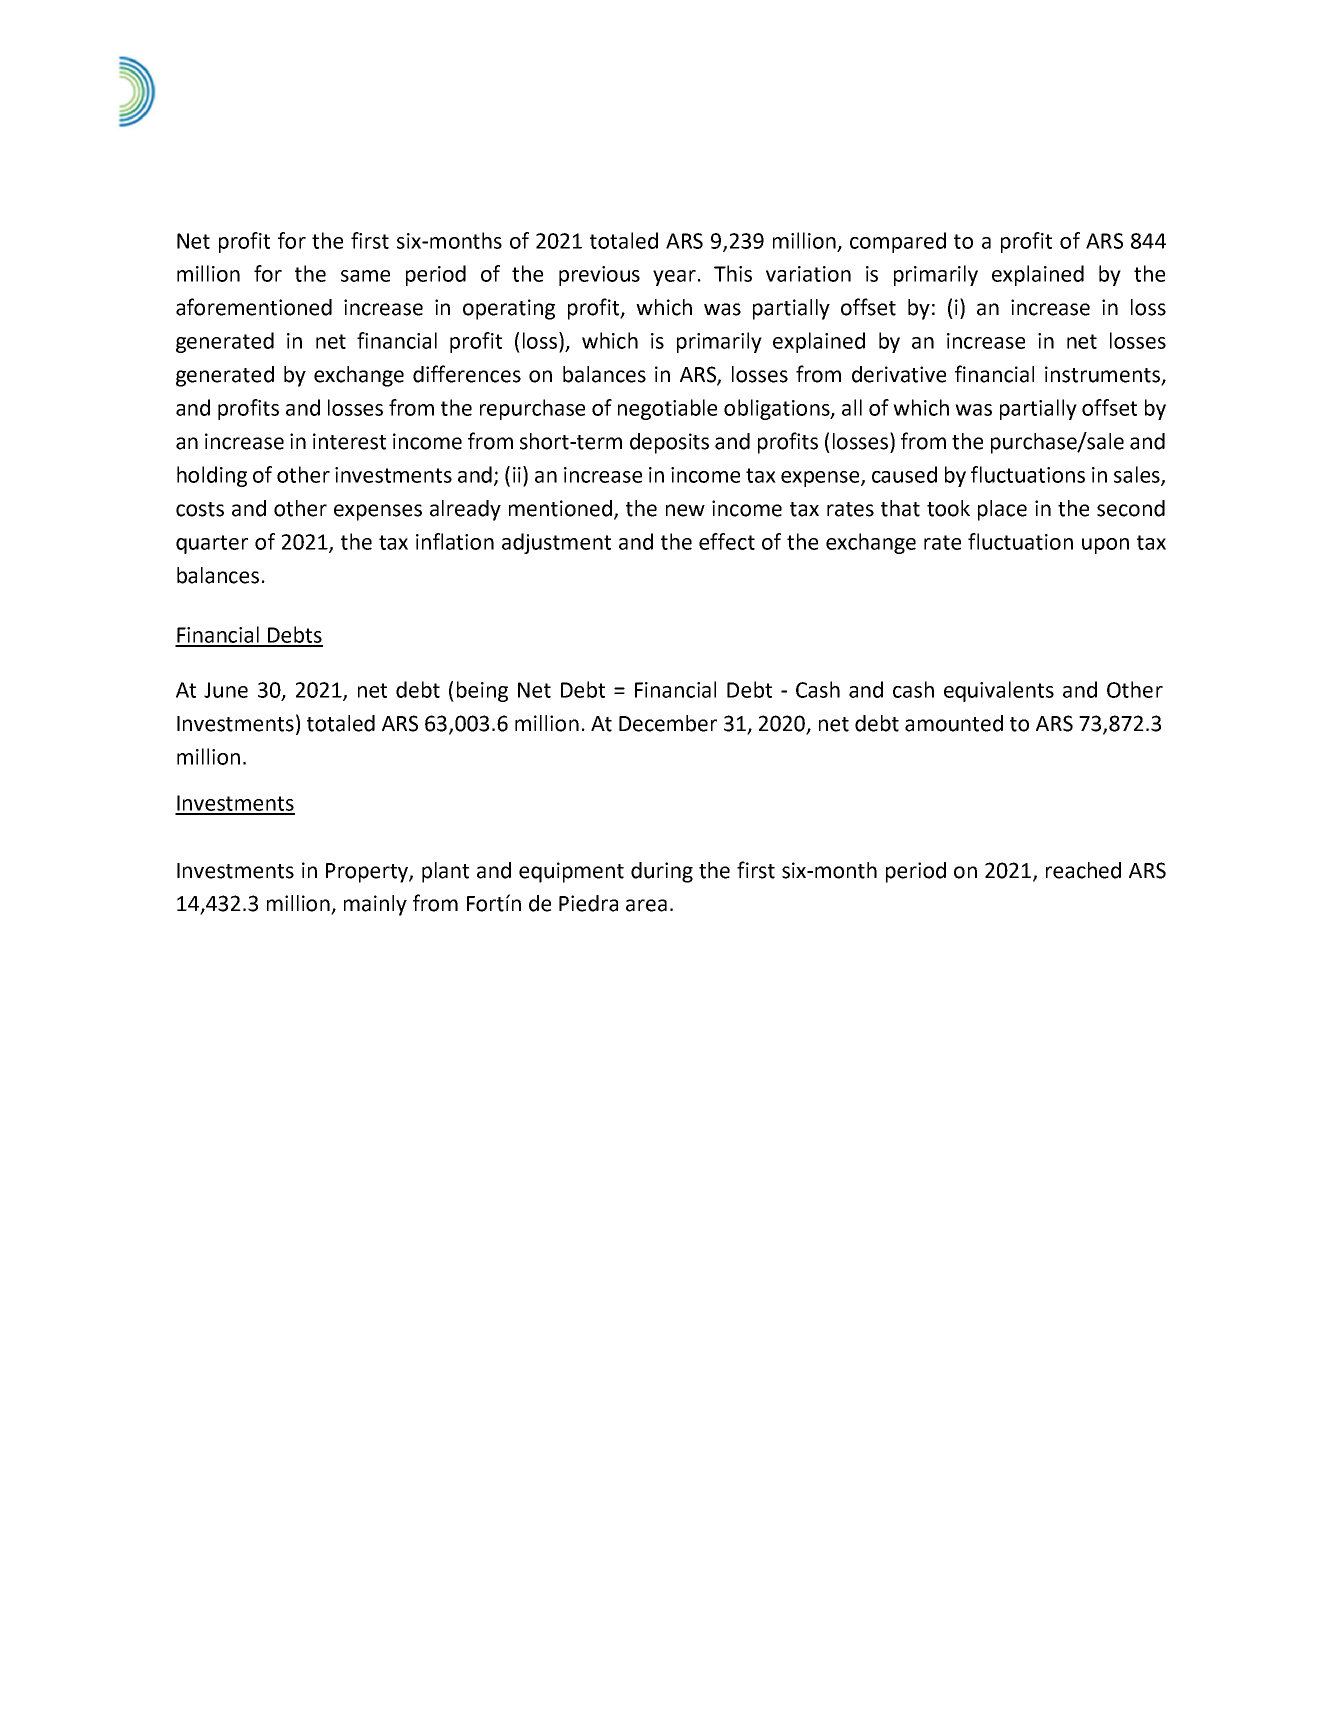 The height and width of the screenshot is (1716, 1326). What do you see at coordinates (365, 276) in the screenshot?
I see `same` at bounding box center [365, 276].
